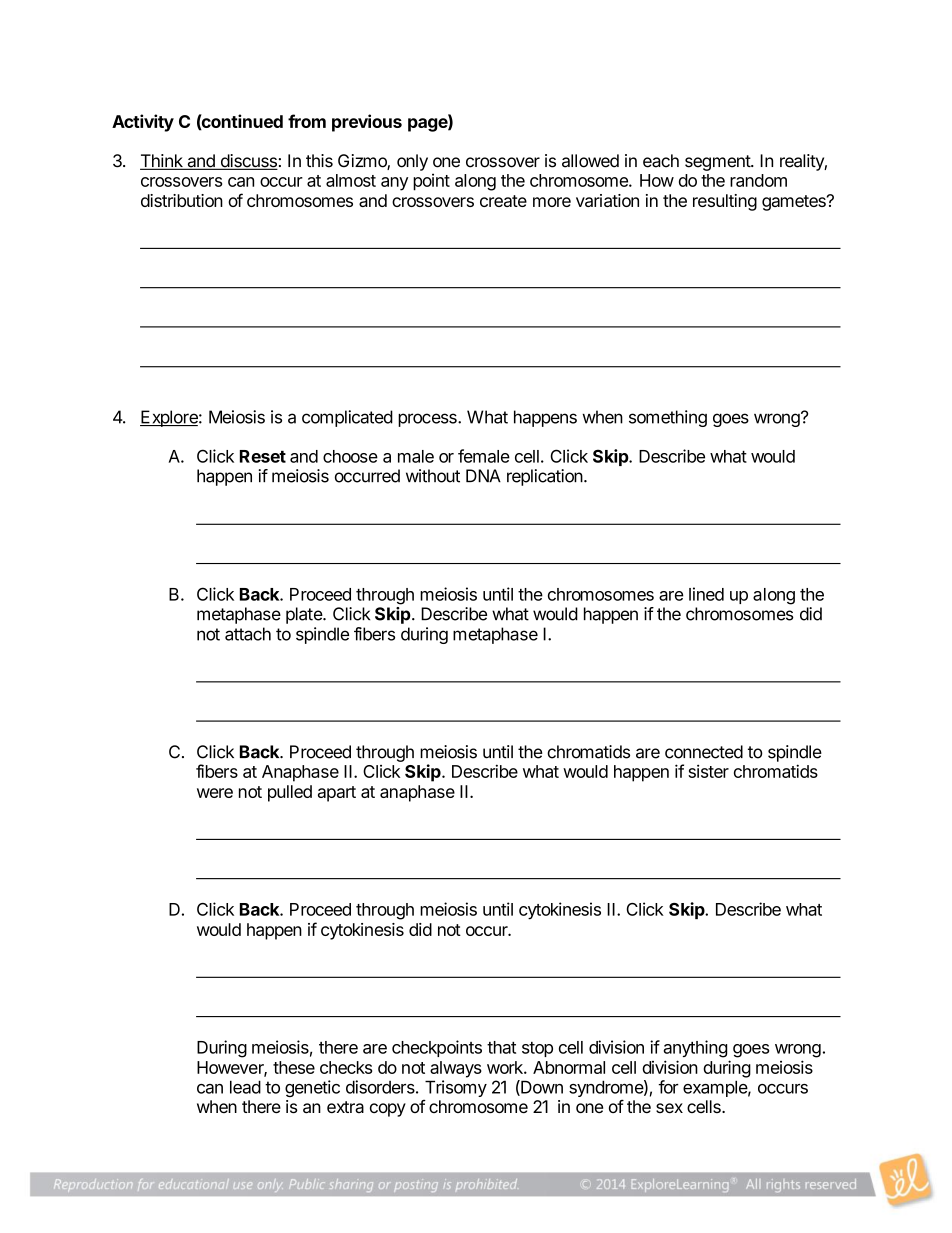  I want to click on lead, so click(245, 1087).
